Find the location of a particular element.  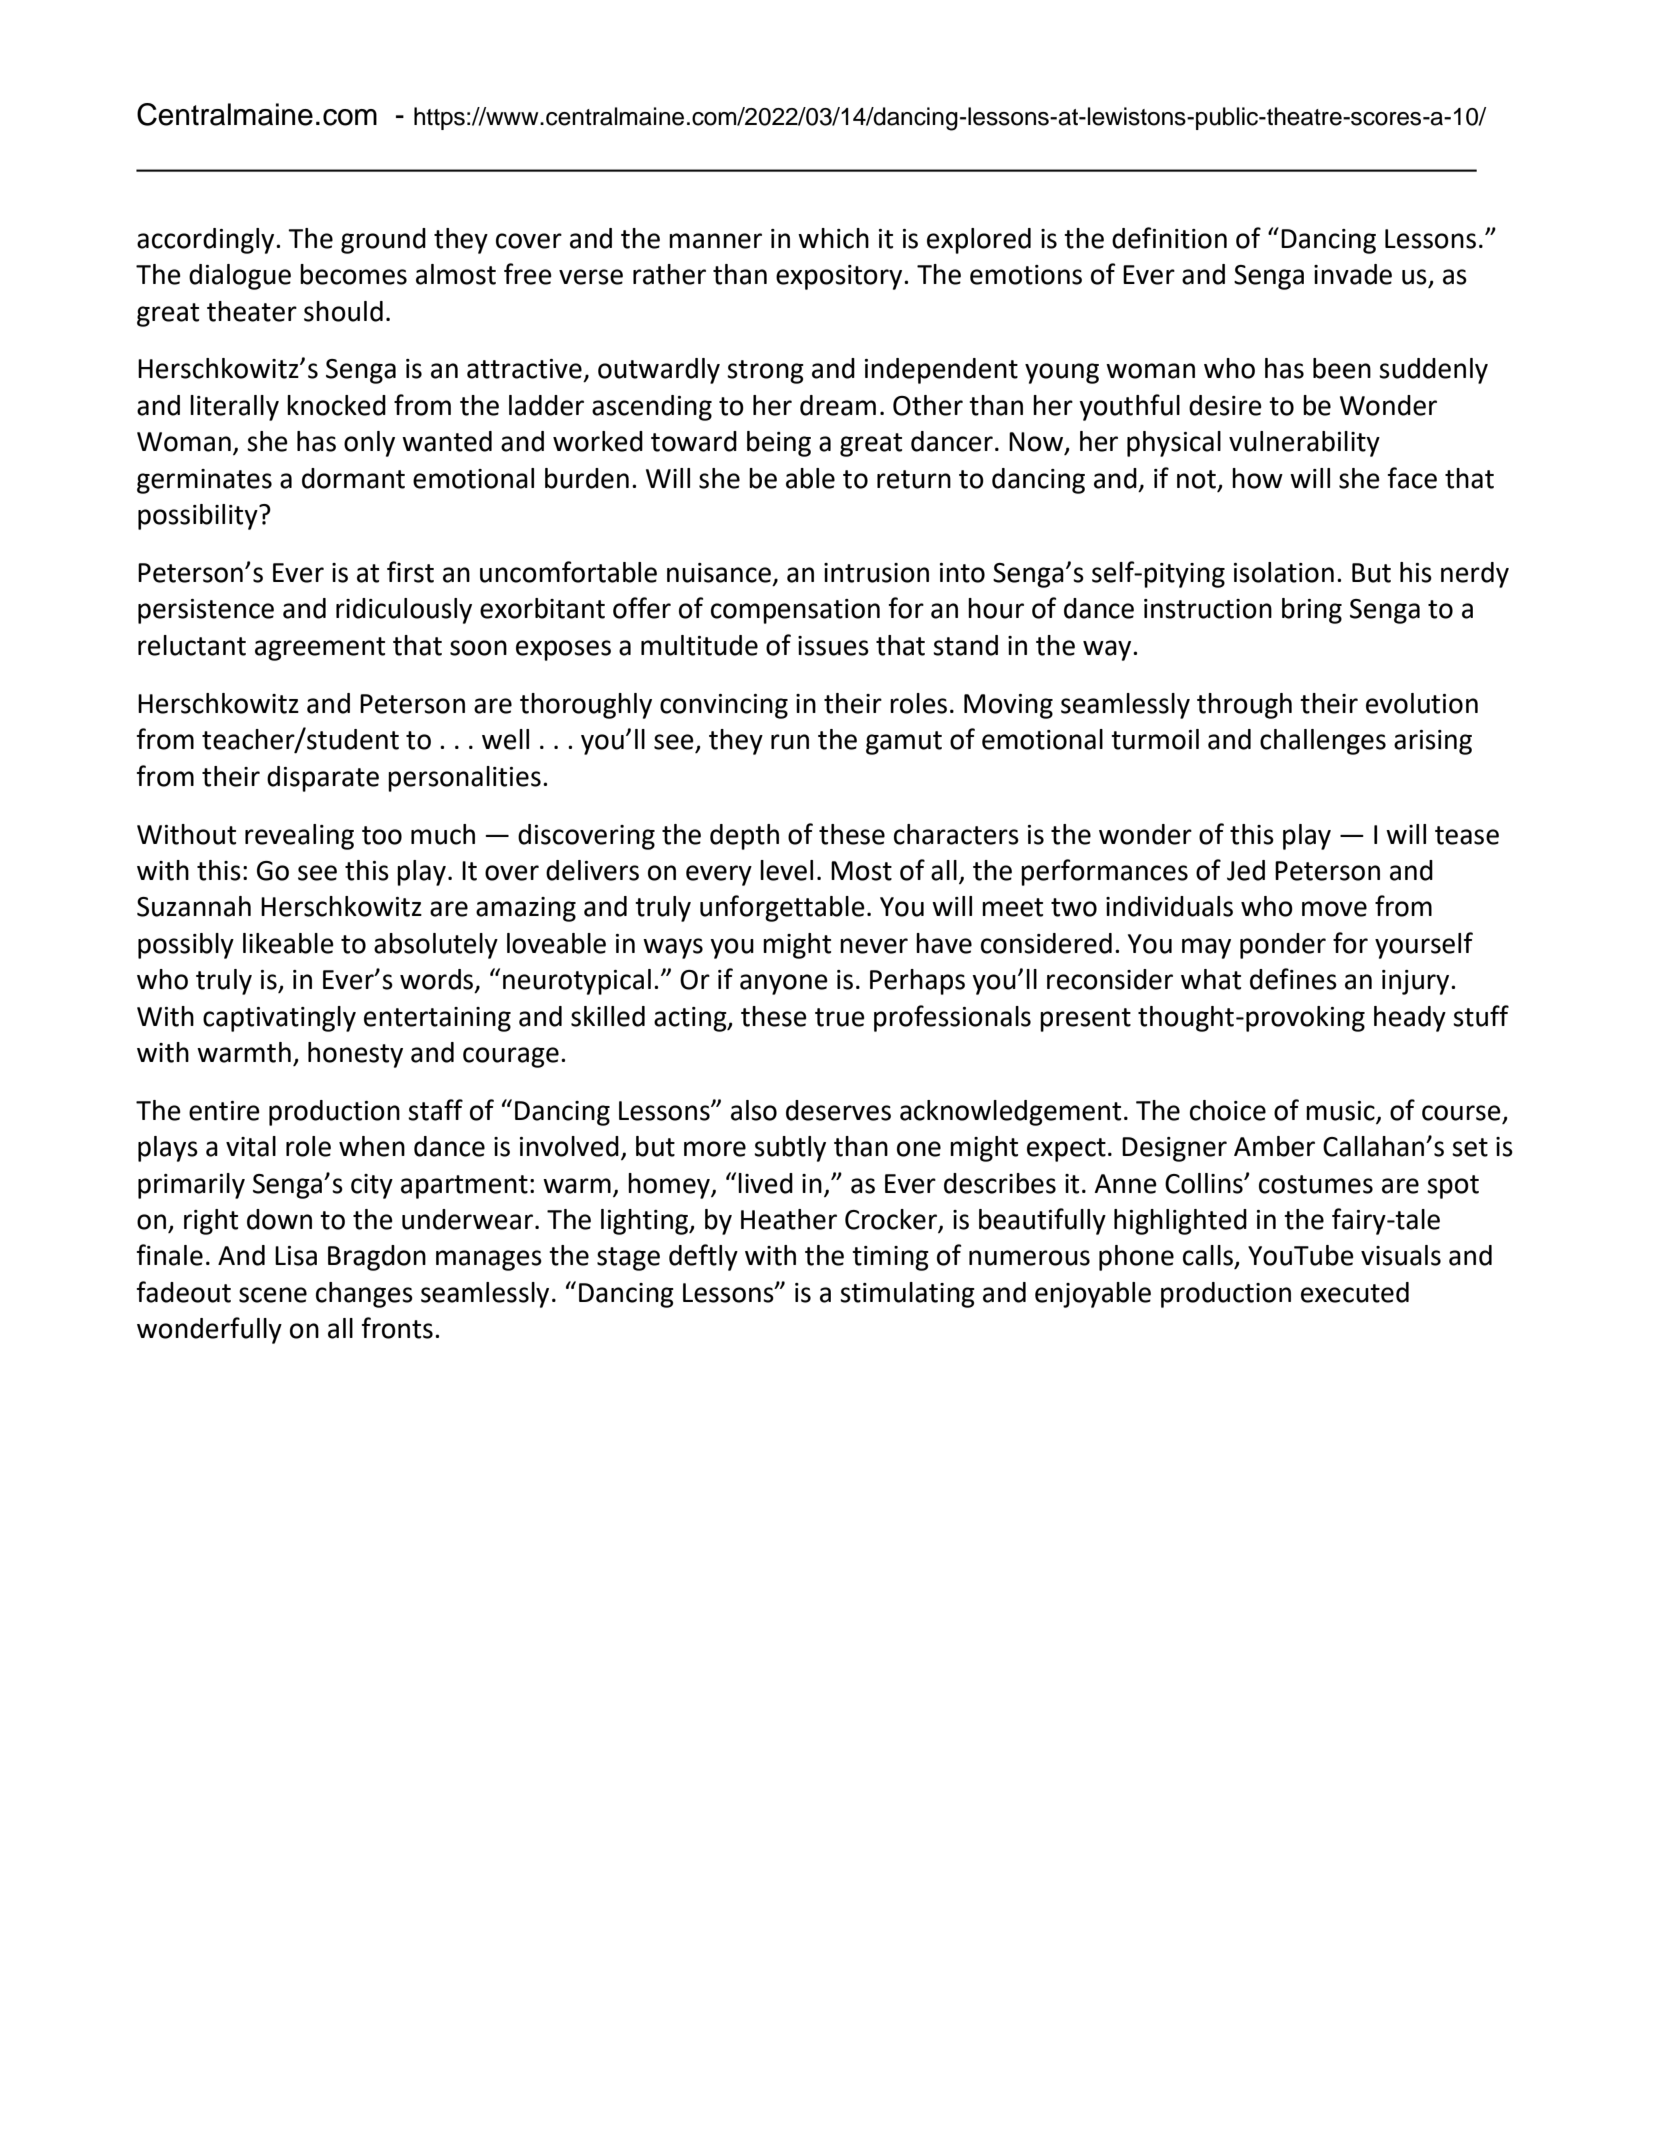

changes is located at coordinates (364, 1295).
